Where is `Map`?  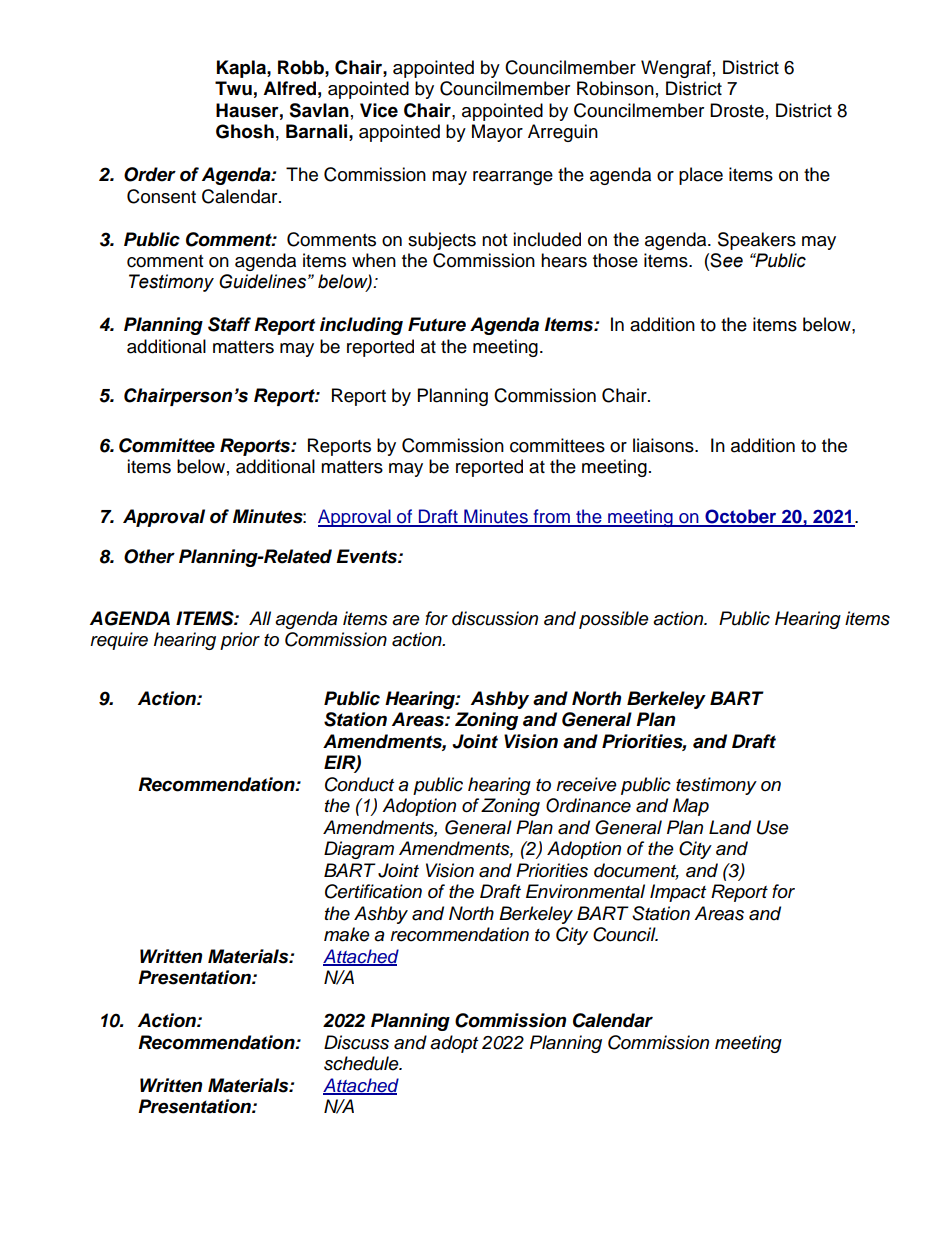 Map is located at coordinates (691, 807).
